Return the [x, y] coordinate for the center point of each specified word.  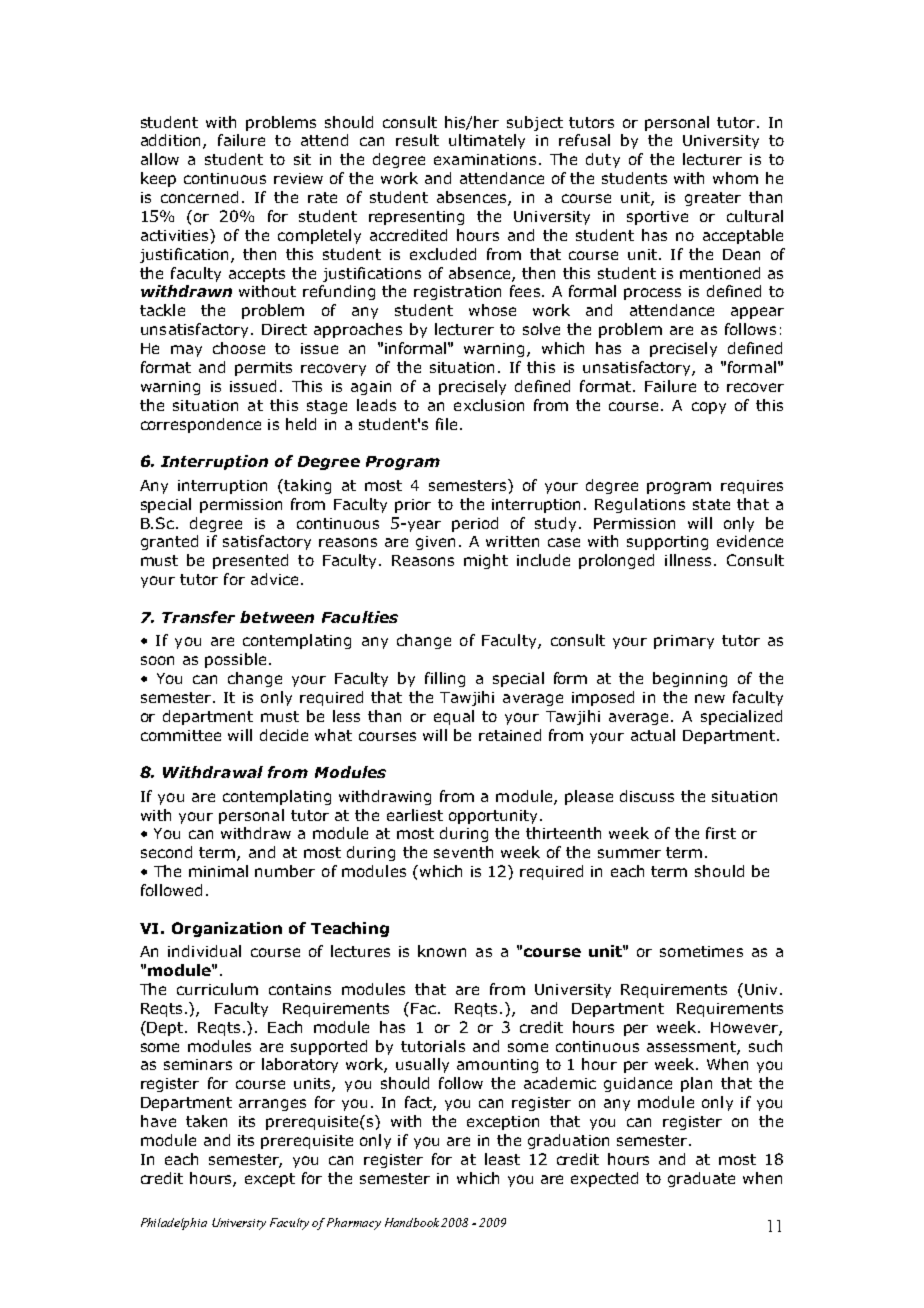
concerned [199, 197]
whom [735, 178]
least [502, 1159]
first [721, 833]
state [711, 504]
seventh [463, 852]
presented [250, 561]
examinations [485, 159]
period [475, 524]
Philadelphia [174, 1224]
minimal [218, 871]
